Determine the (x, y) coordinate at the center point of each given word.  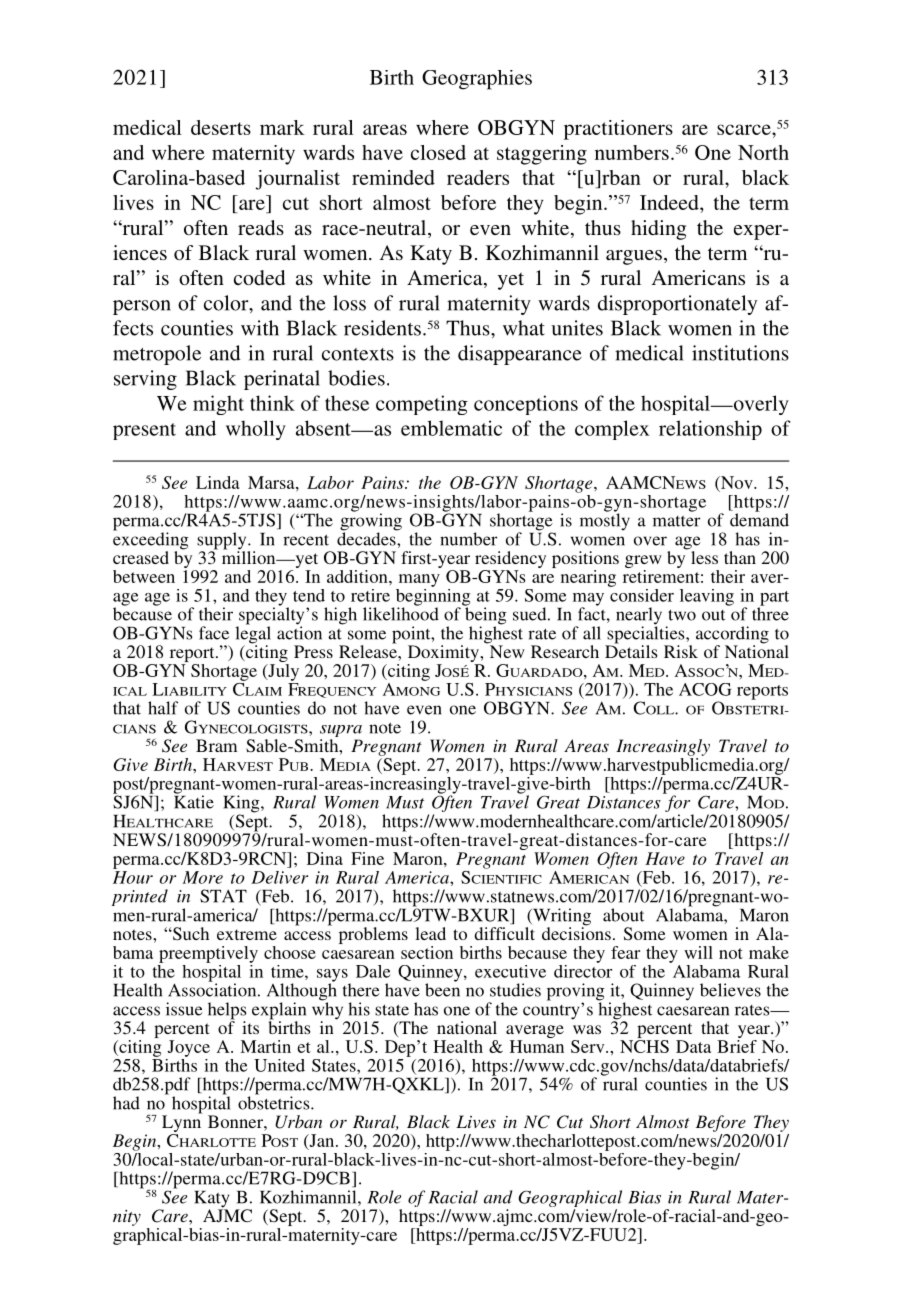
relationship (710, 430)
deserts (221, 127)
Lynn (182, 1122)
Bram (216, 745)
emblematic (451, 428)
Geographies (477, 80)
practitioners (618, 130)
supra (341, 731)
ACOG (705, 689)
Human (537, 1046)
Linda (218, 482)
